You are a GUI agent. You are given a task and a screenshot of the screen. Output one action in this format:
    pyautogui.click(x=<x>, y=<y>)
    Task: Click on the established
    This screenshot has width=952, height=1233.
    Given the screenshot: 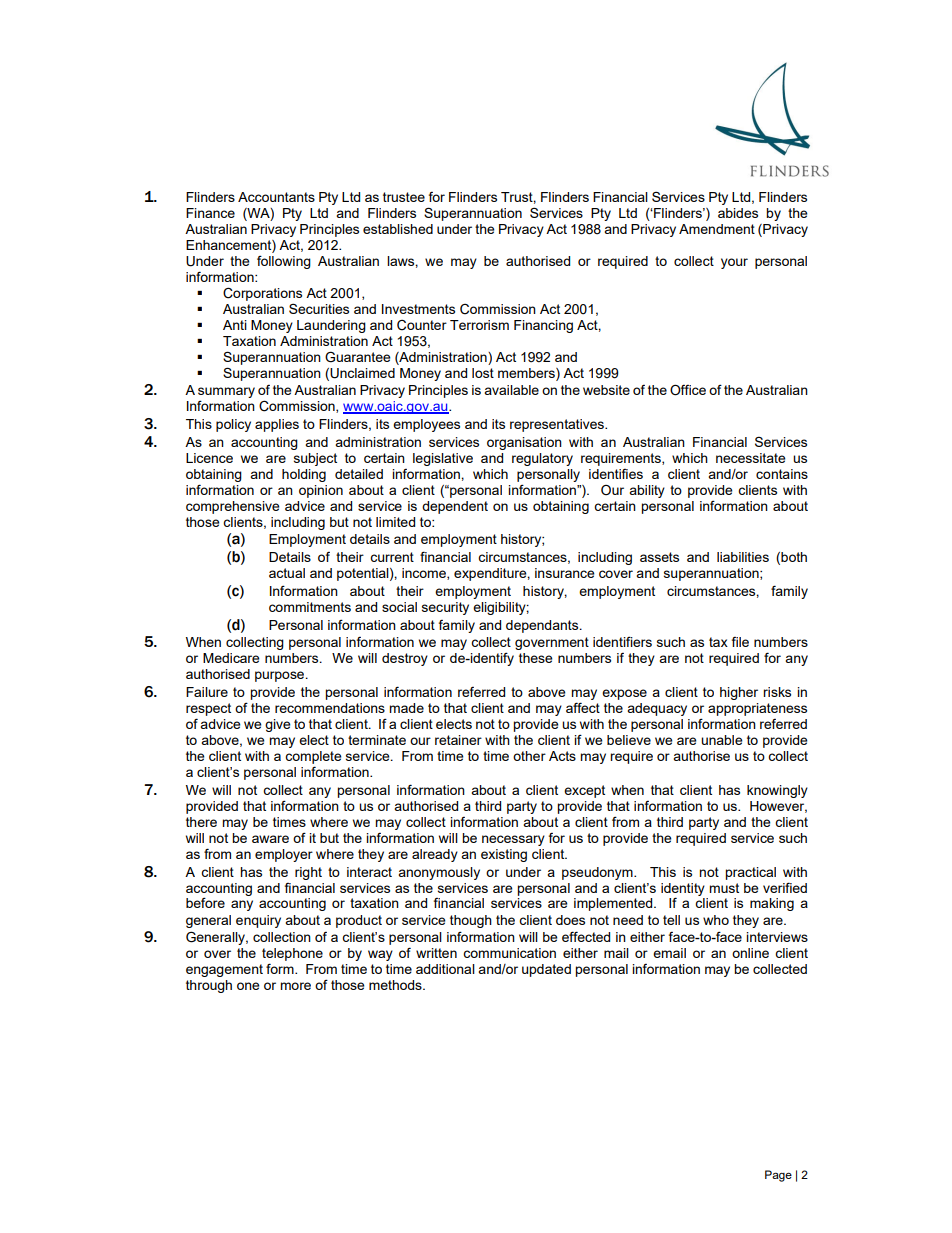 What is the action you would take?
    pyautogui.click(x=398, y=229)
